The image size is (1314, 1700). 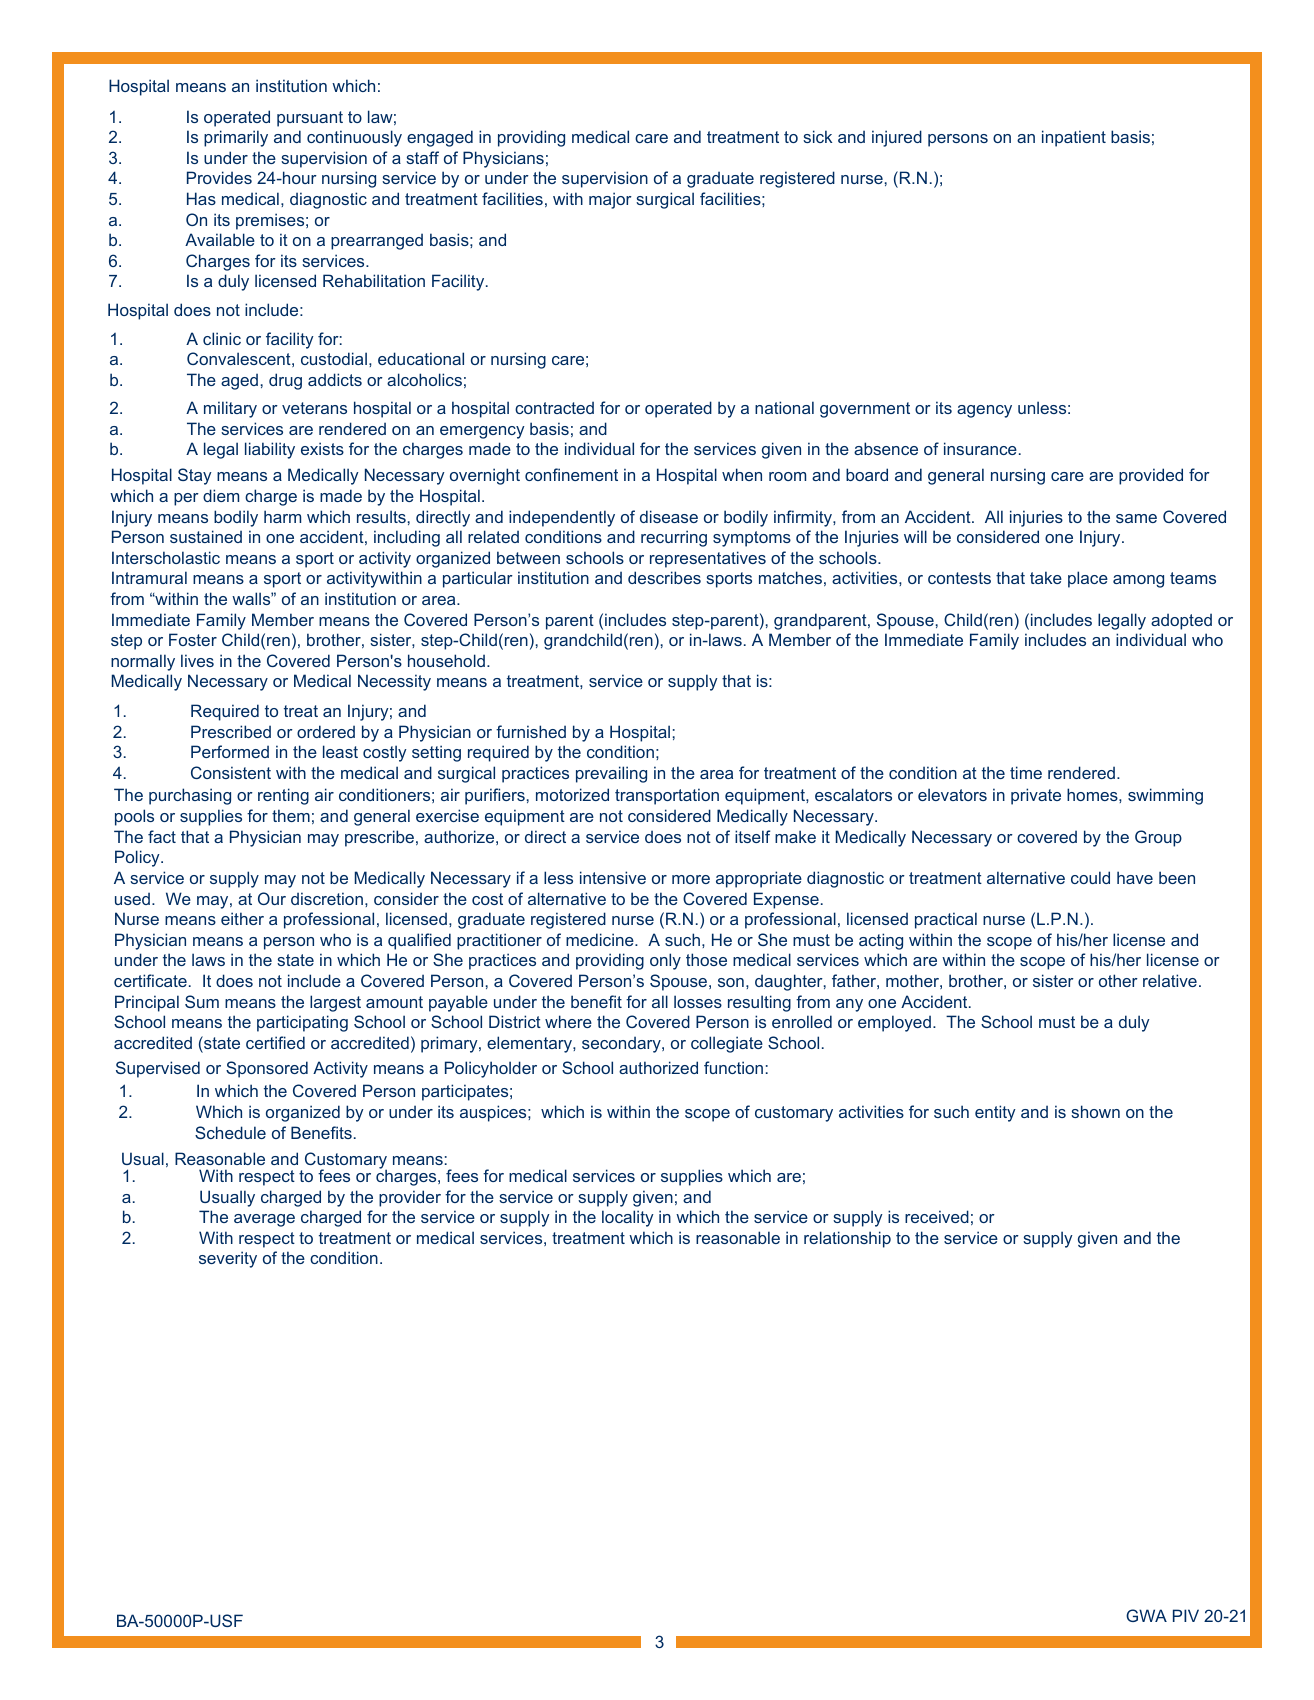 What do you see at coordinates (236, 138) in the page?
I see `primarily` at bounding box center [236, 138].
